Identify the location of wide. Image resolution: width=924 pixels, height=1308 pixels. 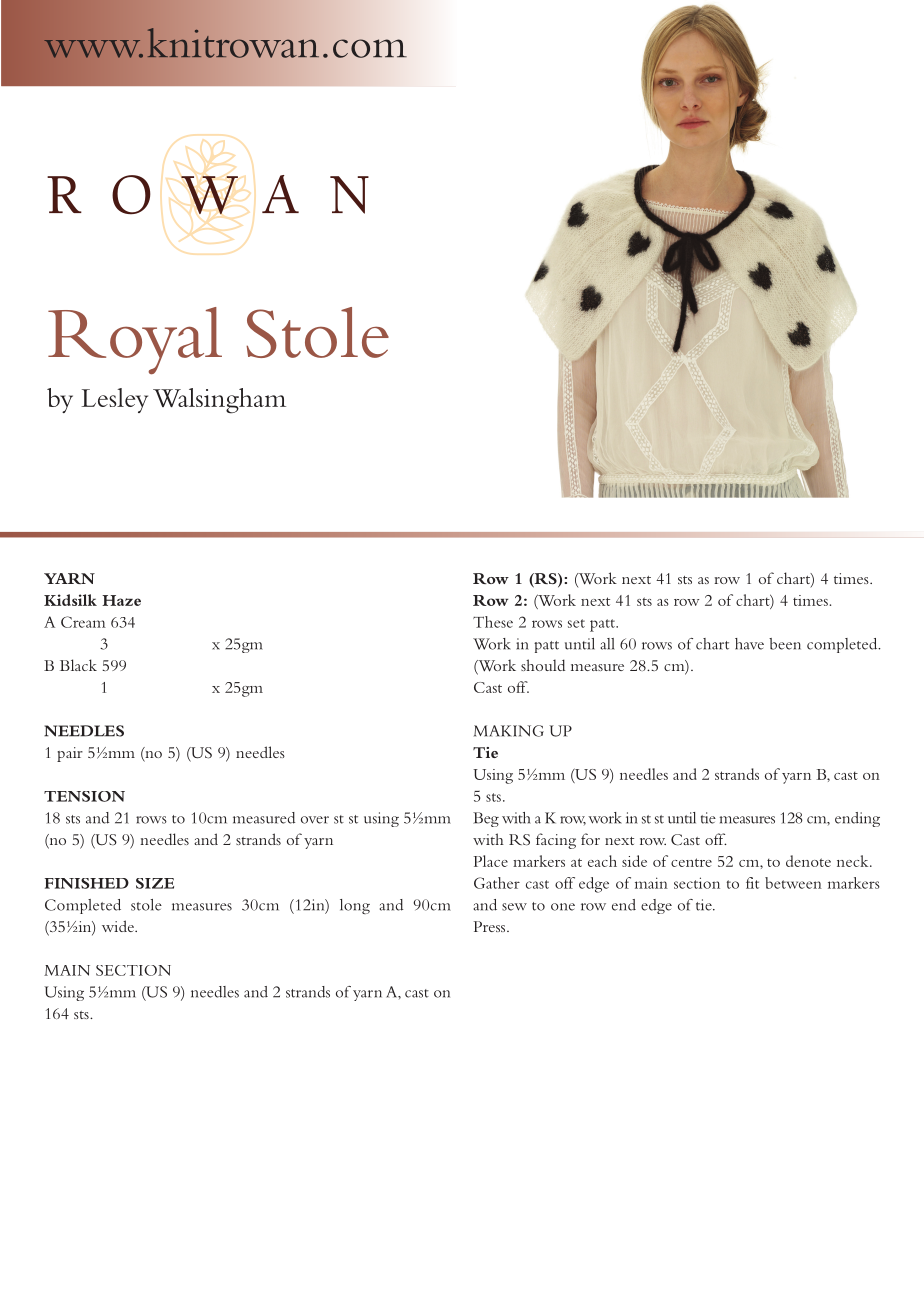
(119, 926).
